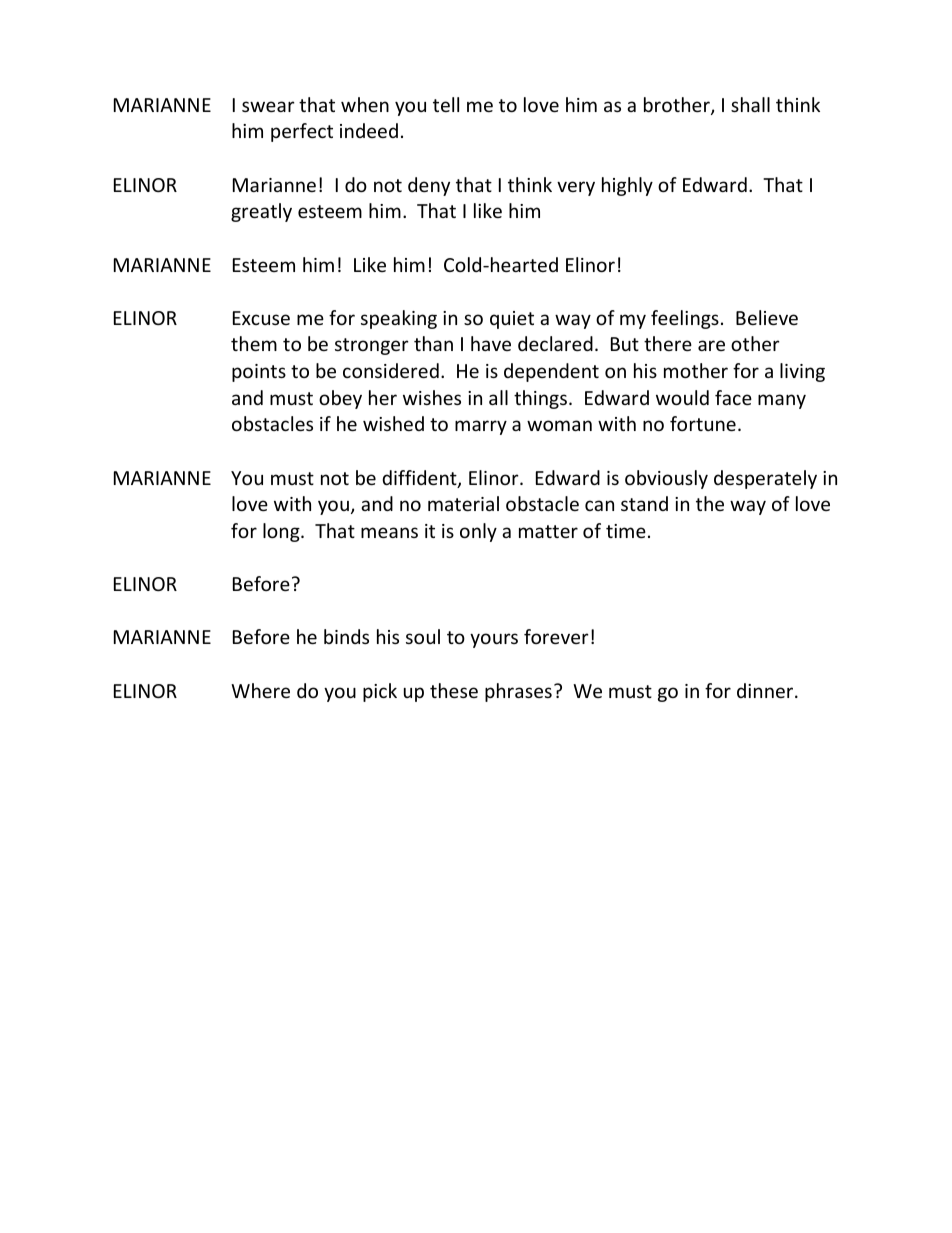  Describe the element at coordinates (733, 397) in the page. I see `face` at that location.
